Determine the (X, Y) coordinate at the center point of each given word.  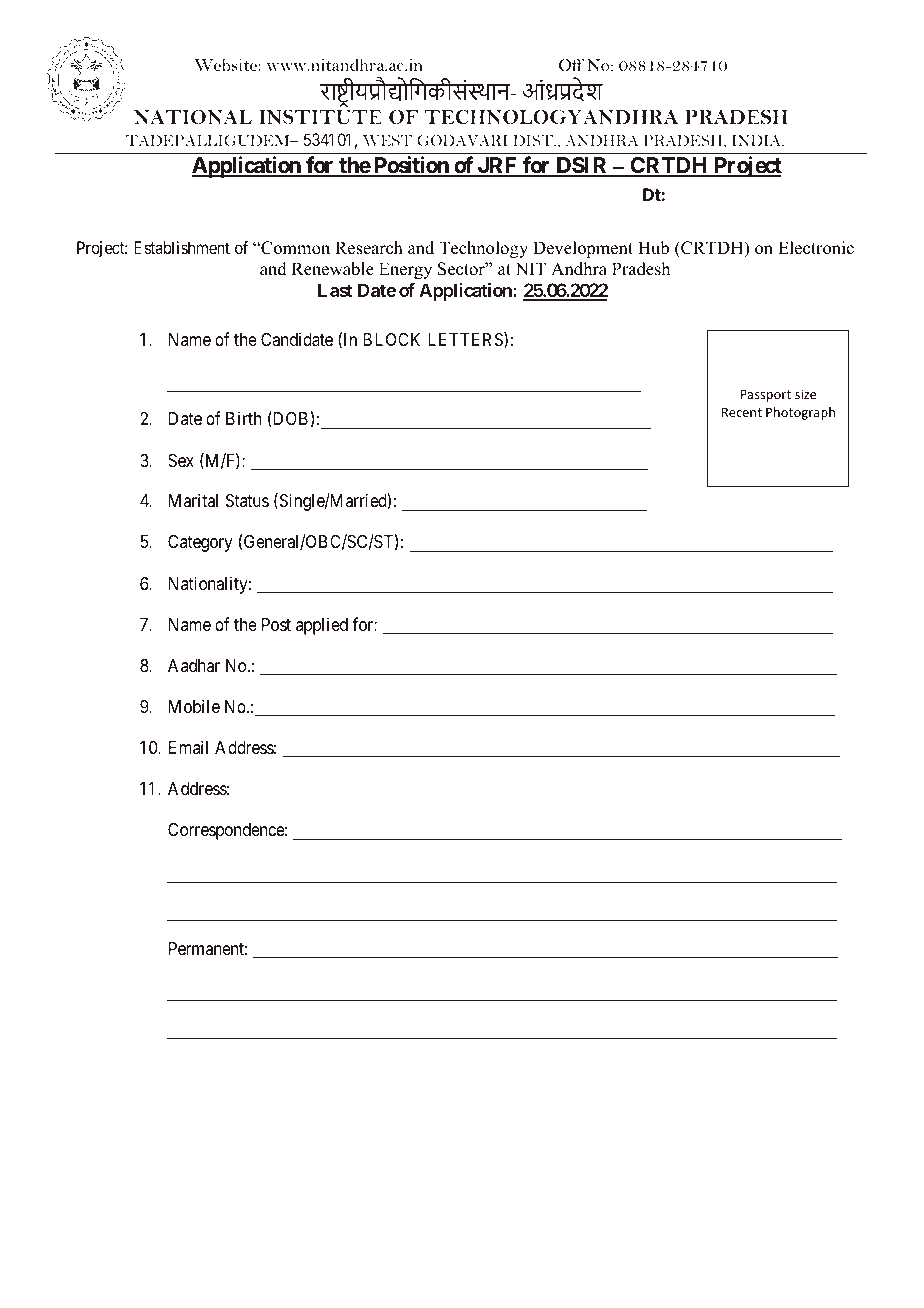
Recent (742, 412)
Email (188, 747)
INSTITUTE (320, 117)
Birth (243, 418)
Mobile (194, 706)
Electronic (816, 248)
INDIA (758, 140)
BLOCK (391, 339)
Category (200, 543)
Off (571, 64)
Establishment (182, 247)
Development (583, 249)
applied (322, 626)
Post (276, 624)
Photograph (800, 413)
